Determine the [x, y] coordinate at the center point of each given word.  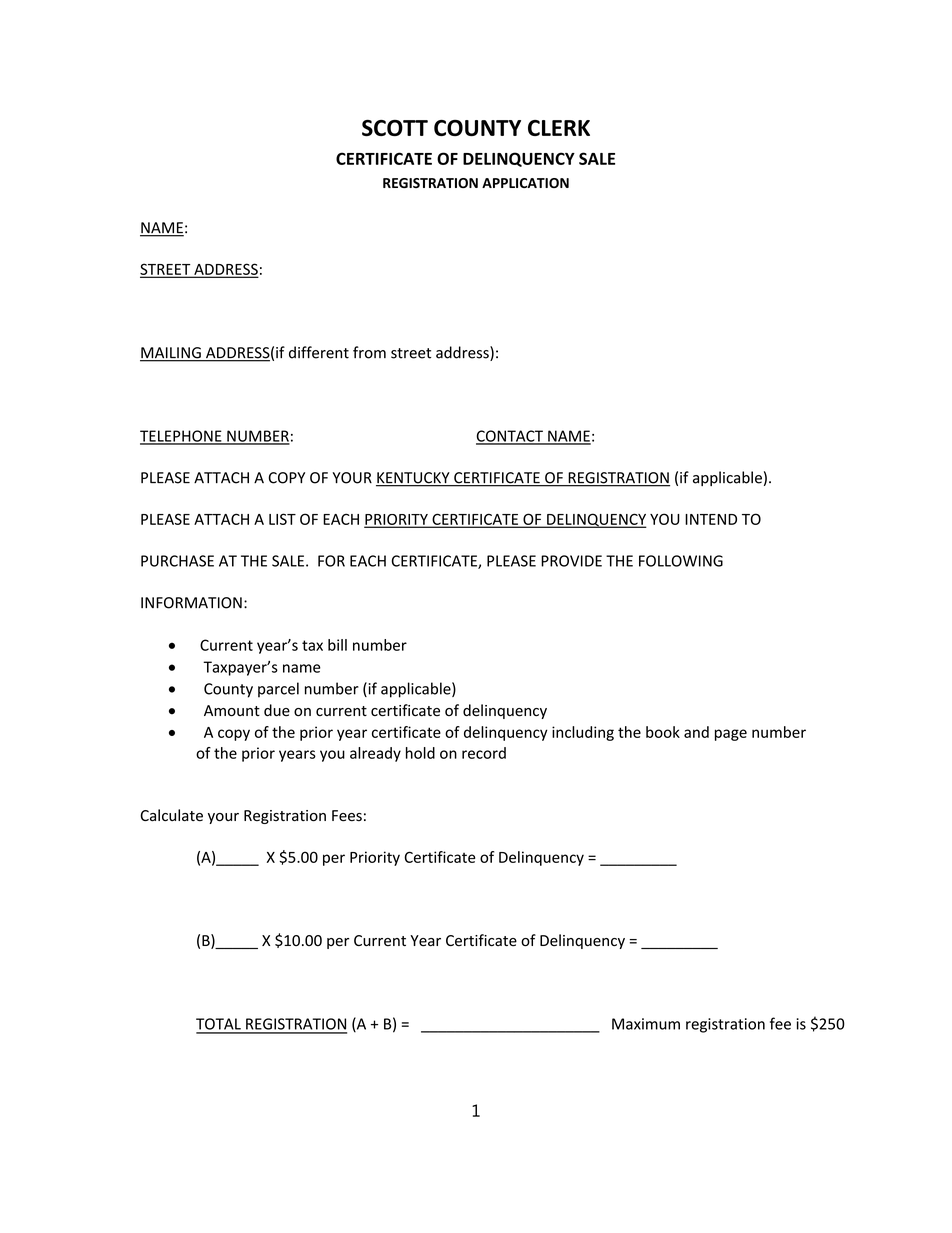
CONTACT [510, 437]
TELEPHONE [182, 437]
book [663, 732]
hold [420, 753]
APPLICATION [525, 183]
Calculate [171, 815]
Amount [232, 711]
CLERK [559, 128]
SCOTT [395, 128]
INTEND [711, 519]
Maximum [646, 1024]
